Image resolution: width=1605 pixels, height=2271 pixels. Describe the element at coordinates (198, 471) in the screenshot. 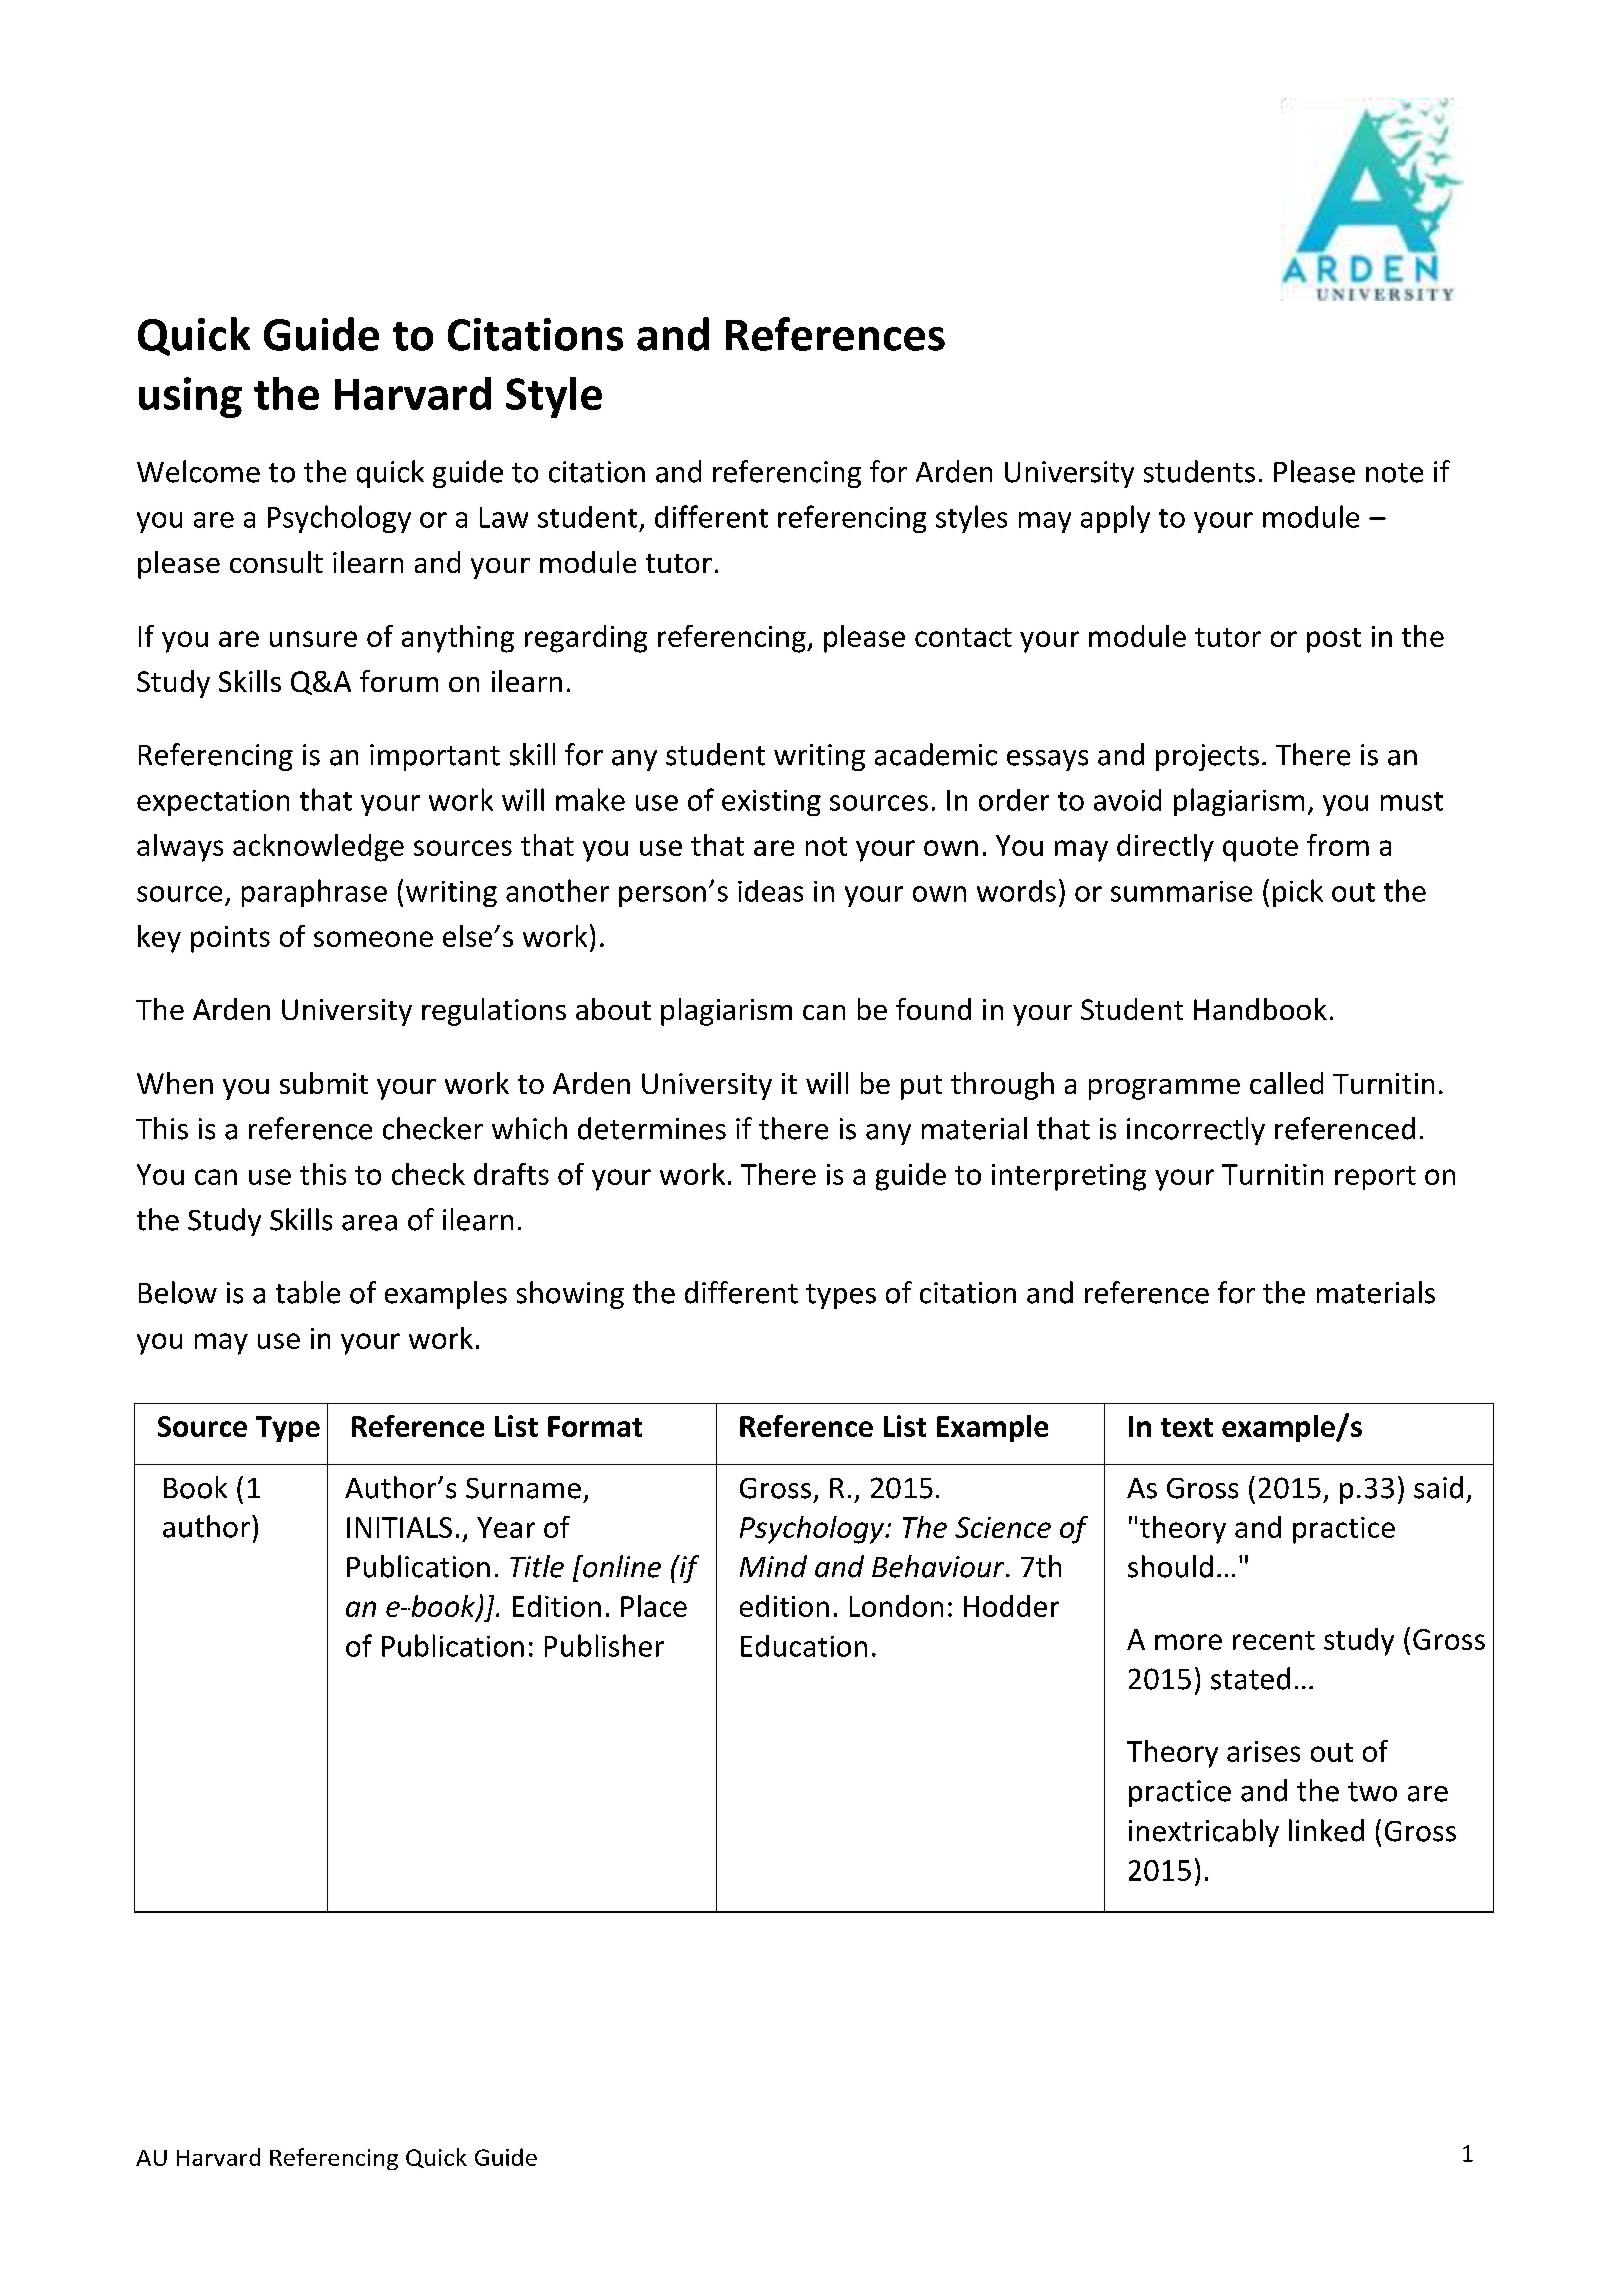

I see `Welcome` at that location.
